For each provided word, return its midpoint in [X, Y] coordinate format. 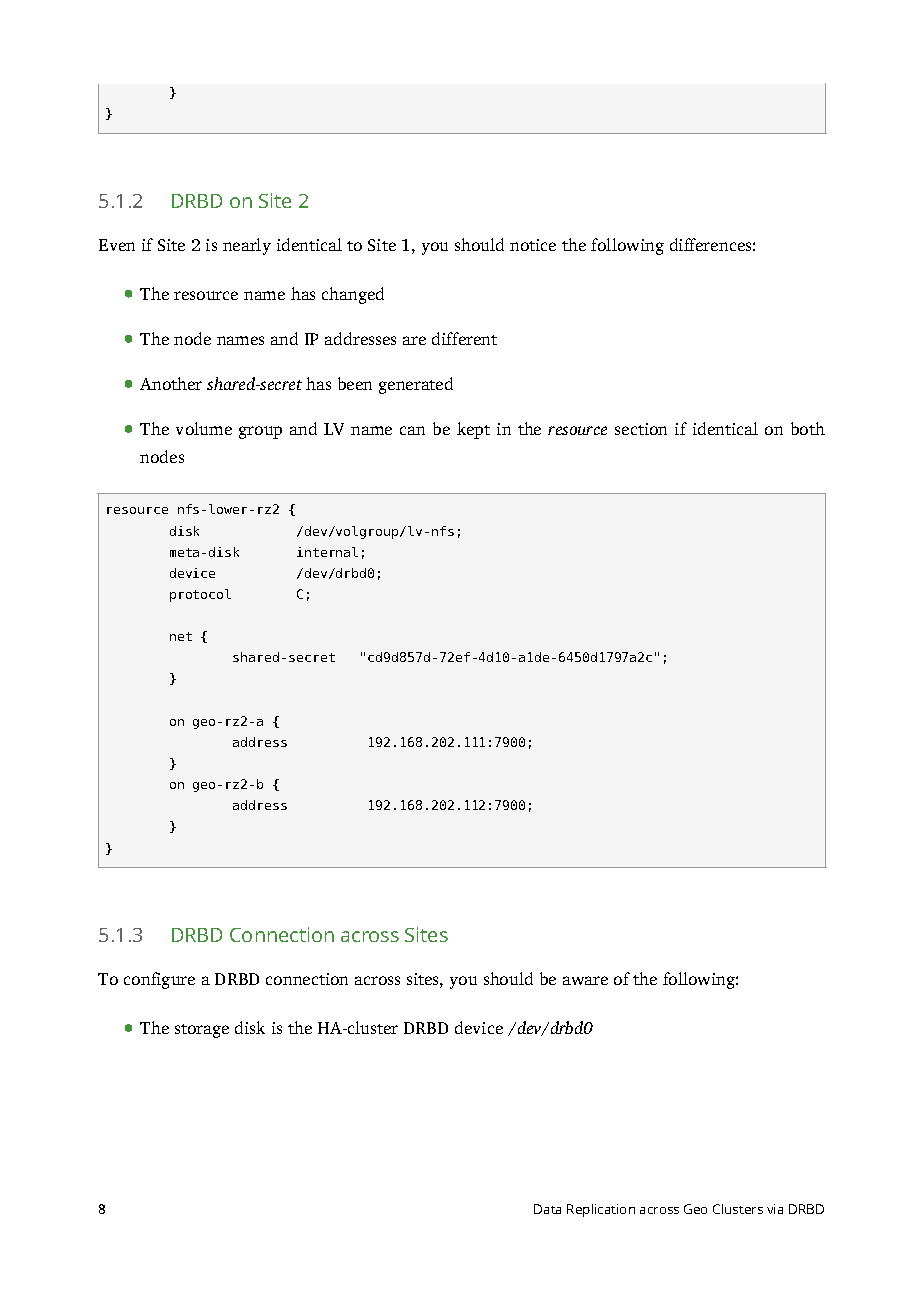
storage [202, 1031]
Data [547, 1209]
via [775, 1209]
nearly [247, 246]
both [808, 428]
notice [533, 245]
